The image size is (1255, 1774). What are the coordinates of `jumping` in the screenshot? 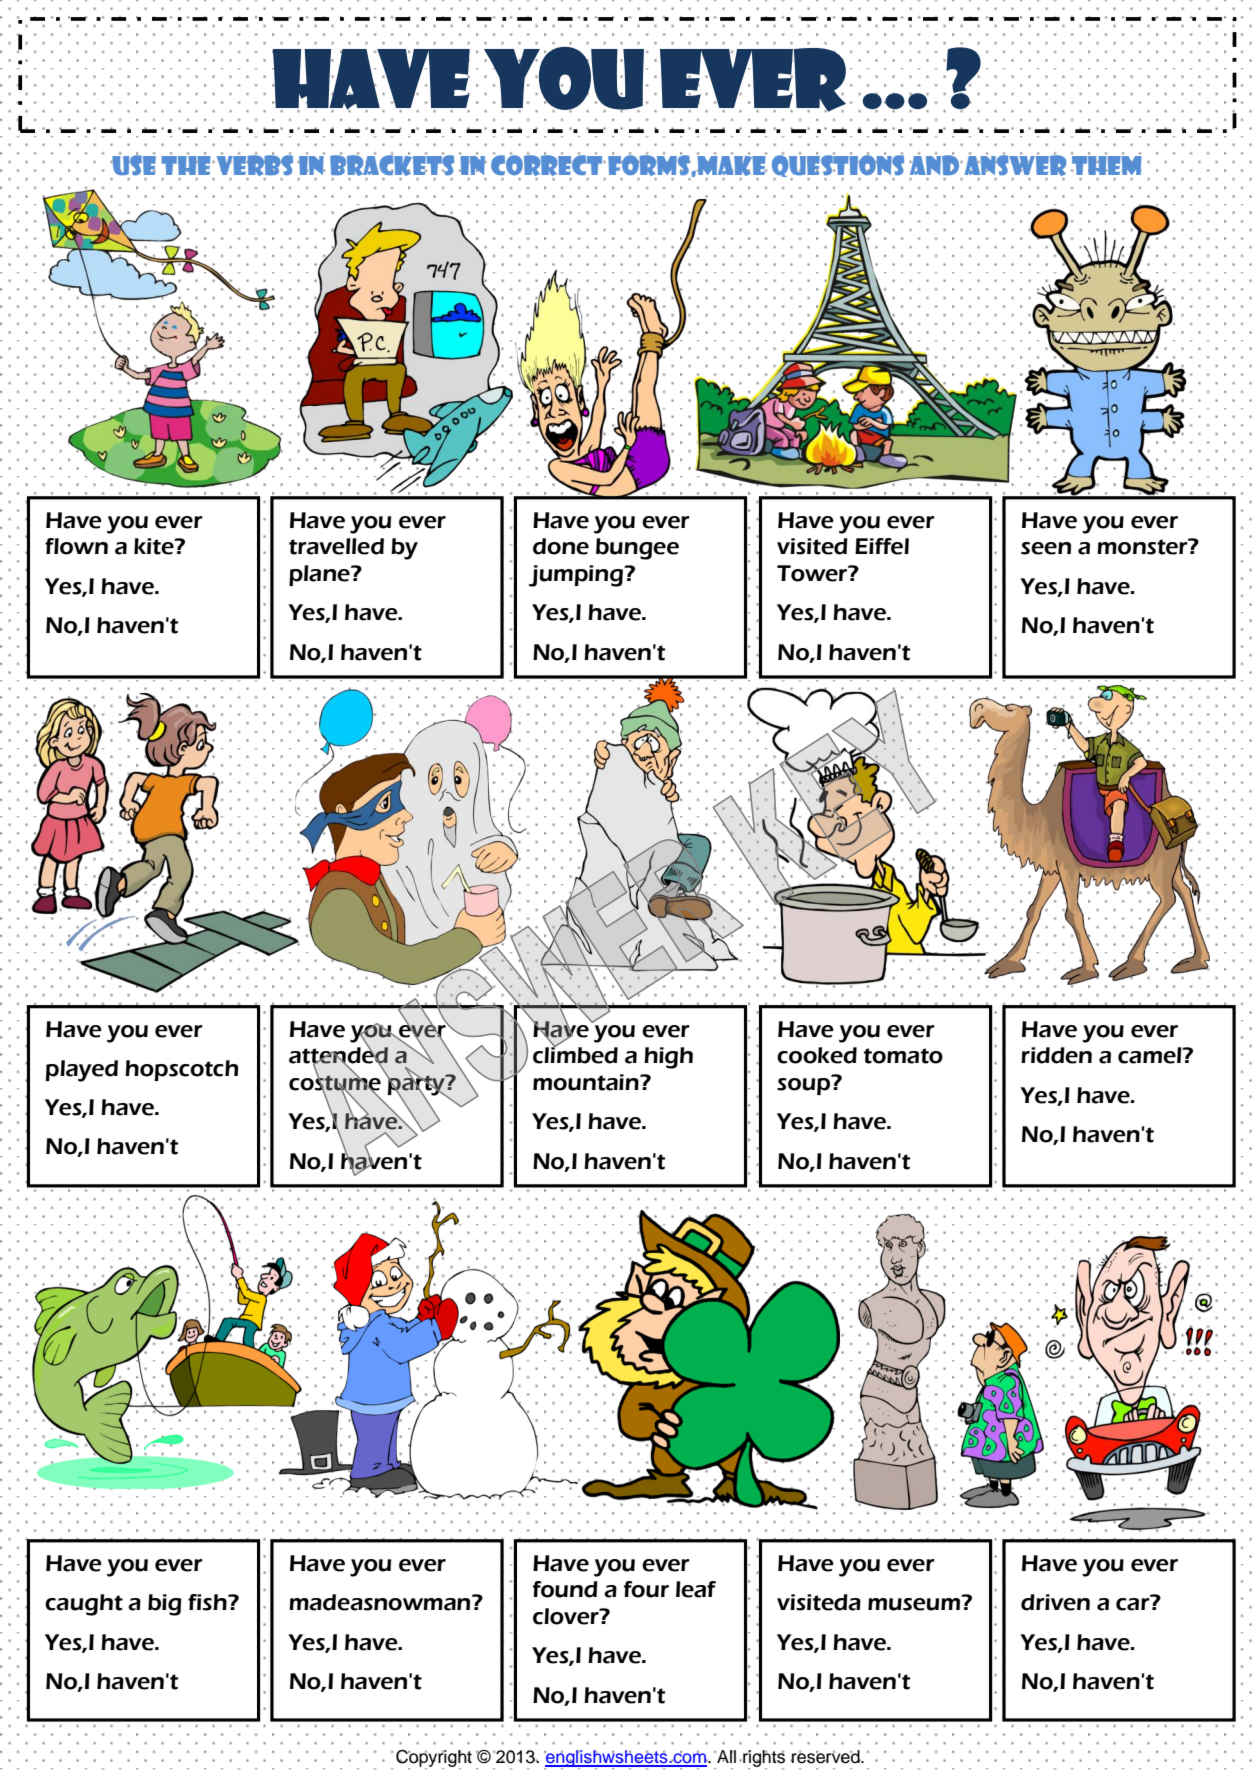 It's located at (577, 576).
